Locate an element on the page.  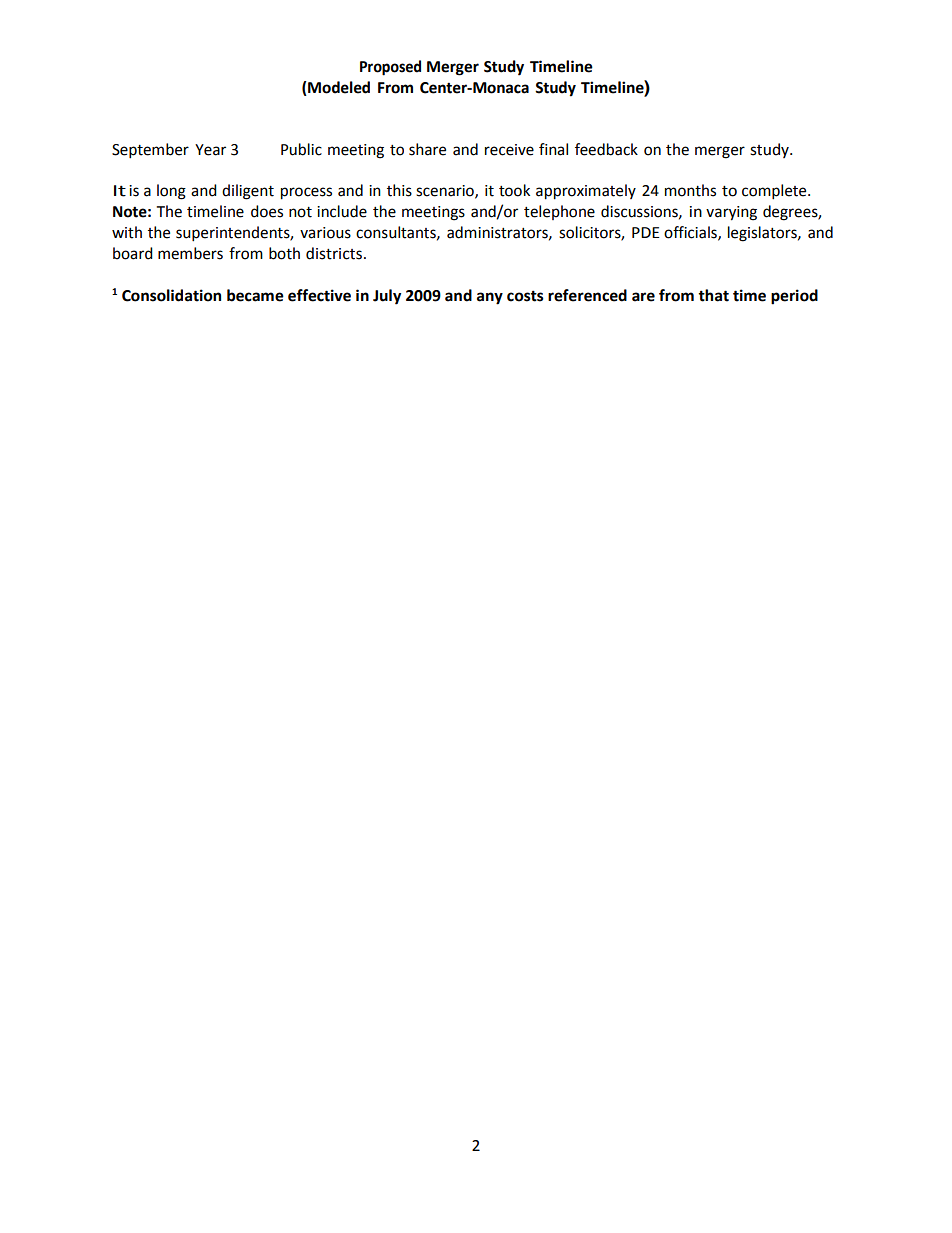
feedback is located at coordinates (606, 149).
